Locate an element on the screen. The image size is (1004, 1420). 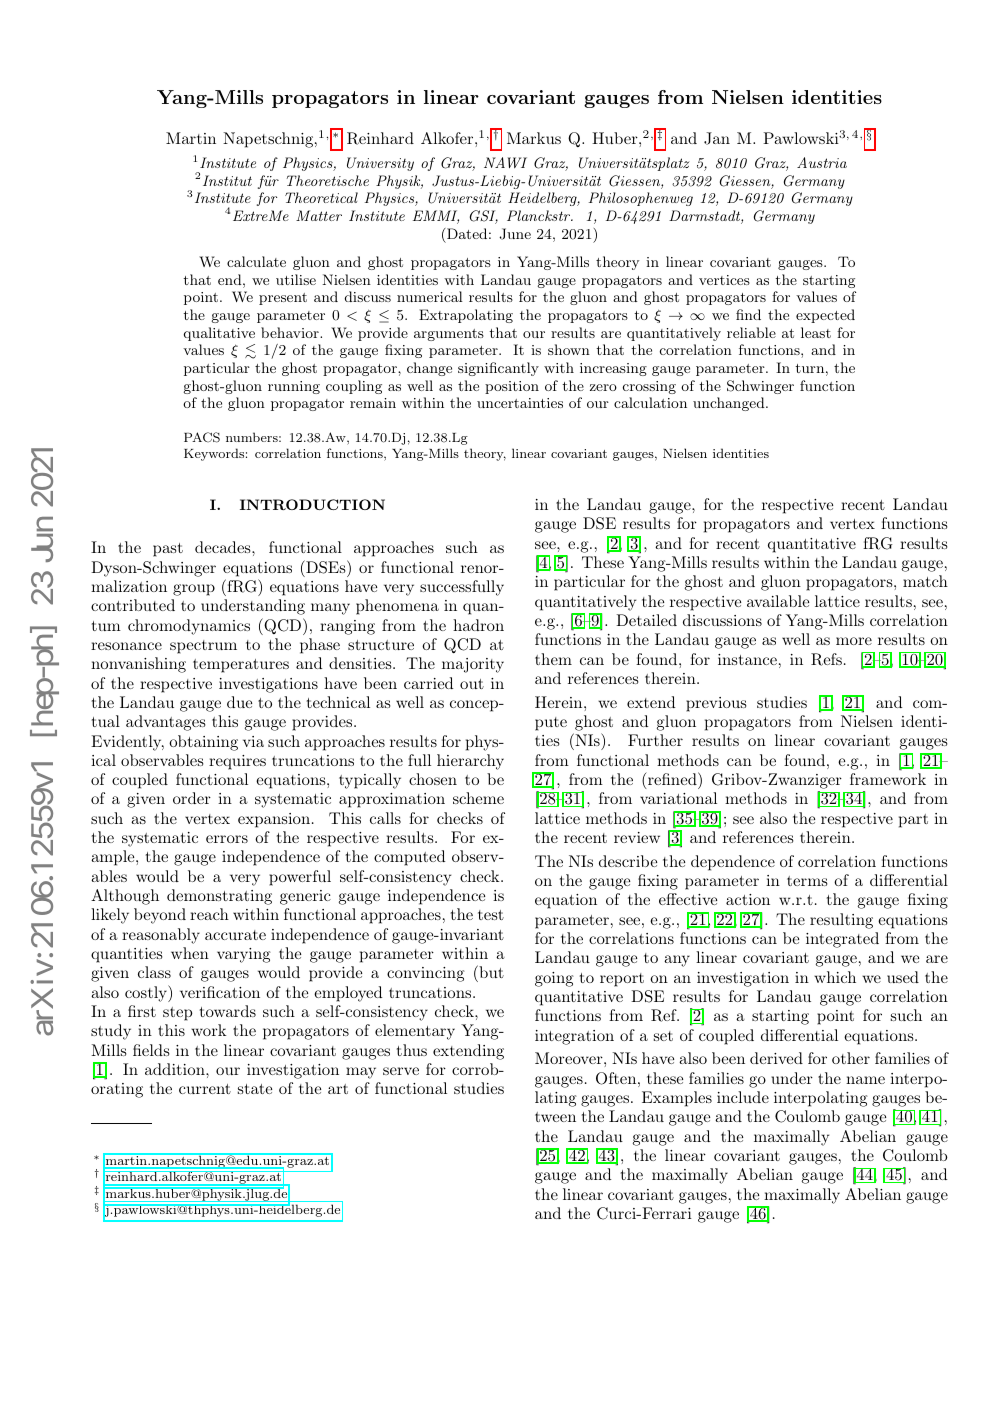
Austria is located at coordinates (822, 162).
